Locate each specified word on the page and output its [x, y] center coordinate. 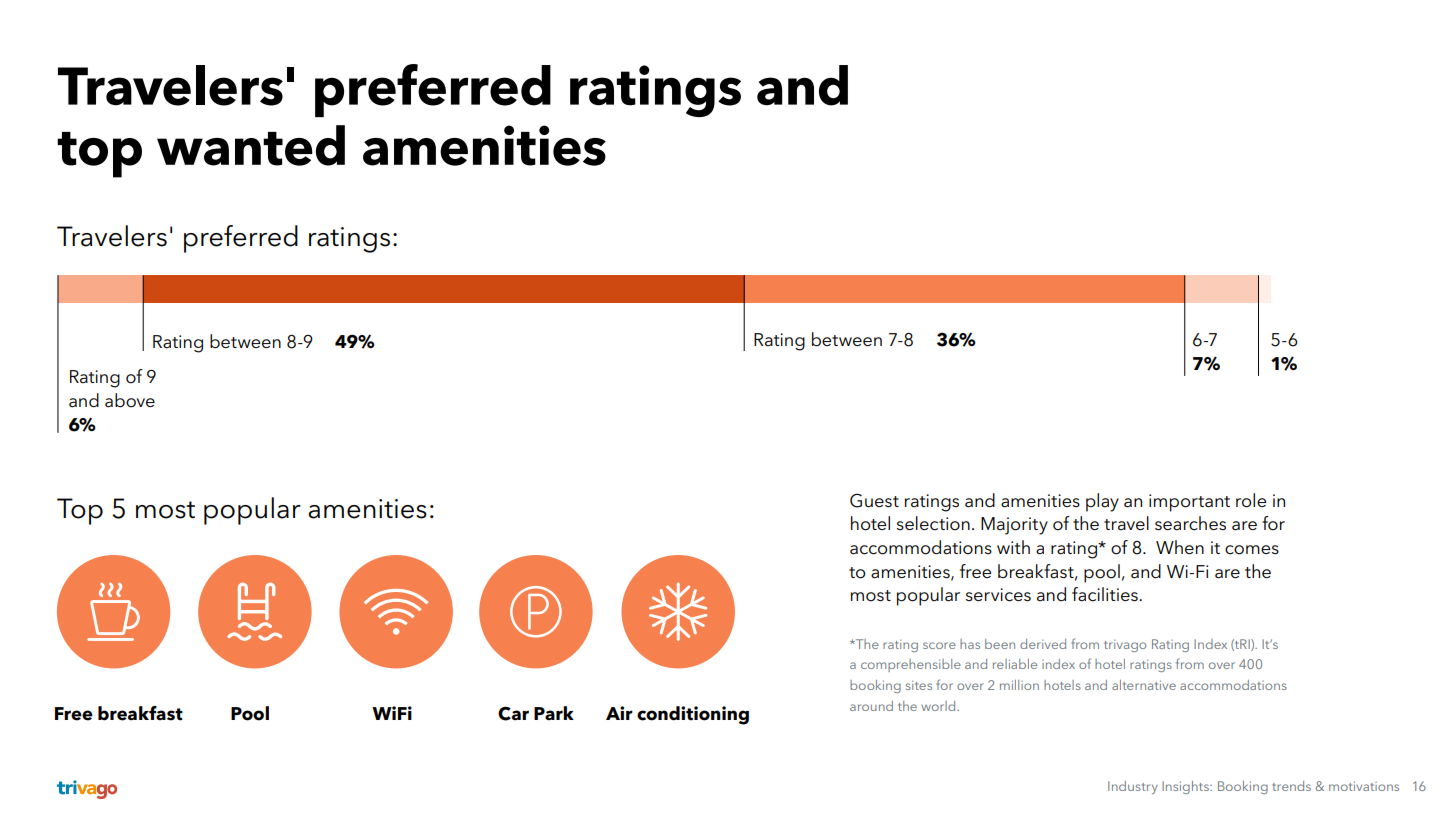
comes [1252, 550]
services [998, 595]
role [1251, 500]
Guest [874, 500]
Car [513, 713]
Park [554, 713]
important [1189, 503]
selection [933, 523]
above [130, 400]
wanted [251, 145]
